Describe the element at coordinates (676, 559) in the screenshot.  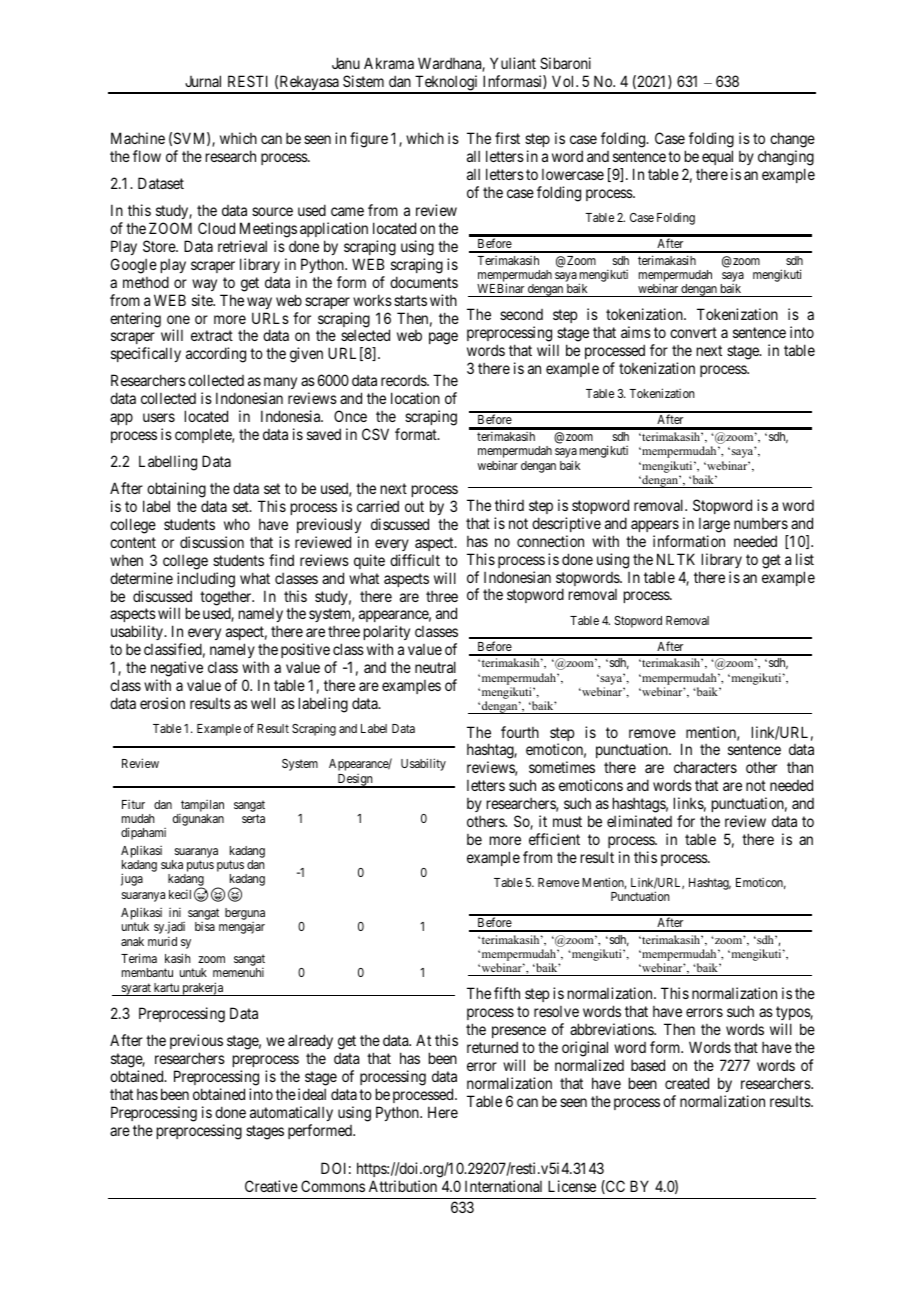
I see `NLTK` at that location.
